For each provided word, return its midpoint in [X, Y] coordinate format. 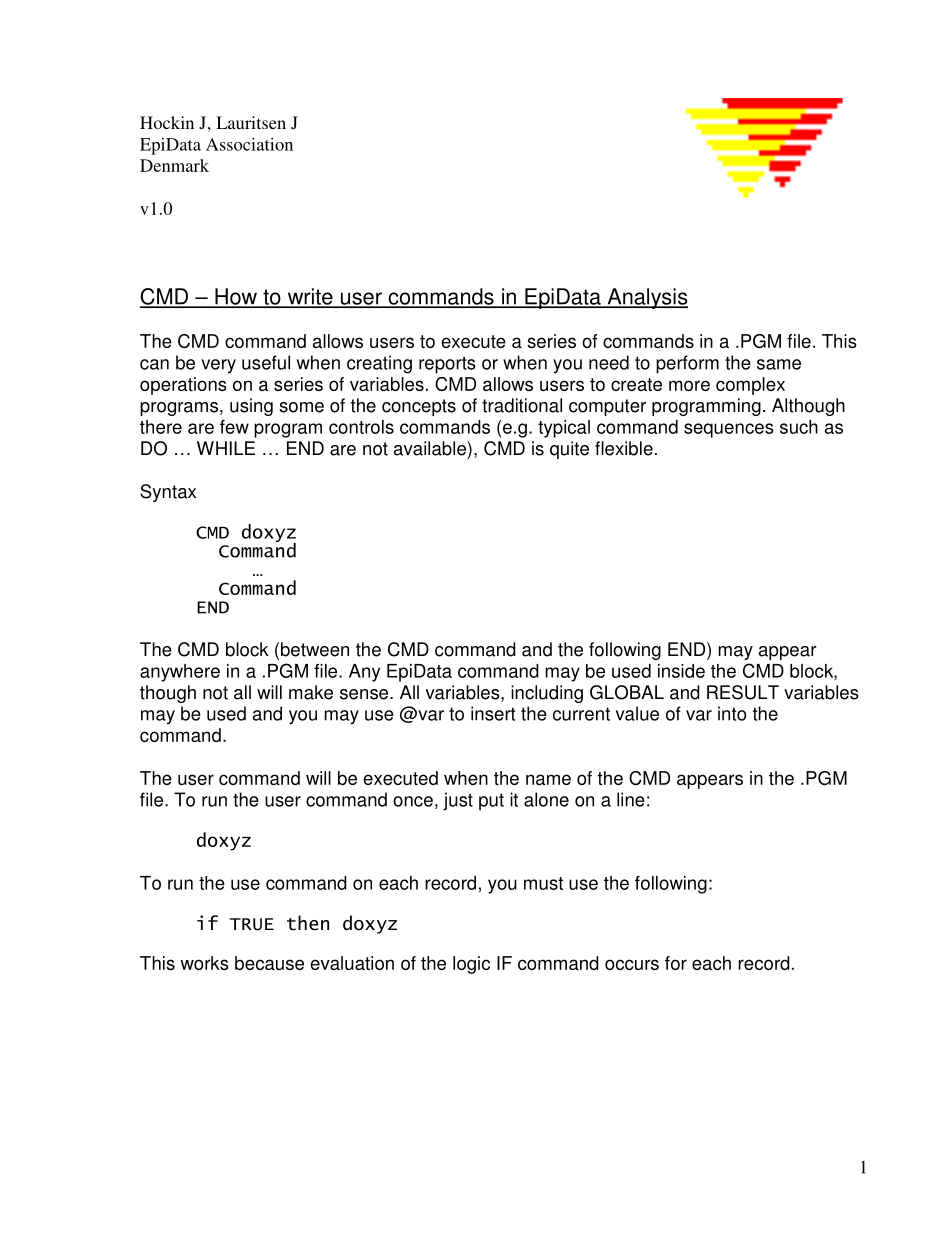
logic [471, 965]
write [310, 297]
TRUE [252, 924]
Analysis [646, 298]
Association [249, 144]
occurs [632, 964]
